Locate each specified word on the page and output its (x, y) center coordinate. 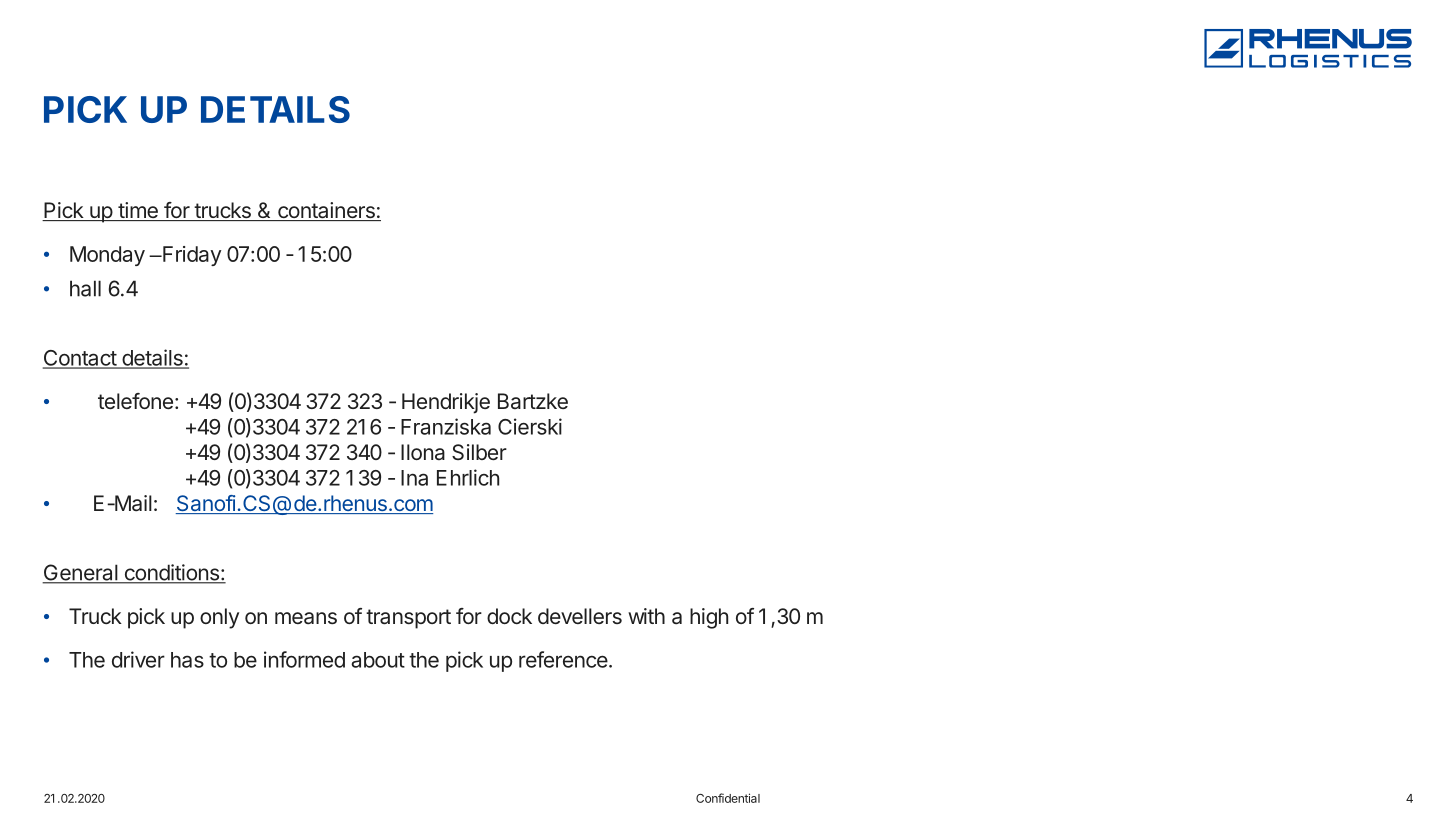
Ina (414, 478)
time (138, 211)
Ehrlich (468, 477)
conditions (171, 573)
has (187, 660)
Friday (191, 256)
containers (326, 211)
